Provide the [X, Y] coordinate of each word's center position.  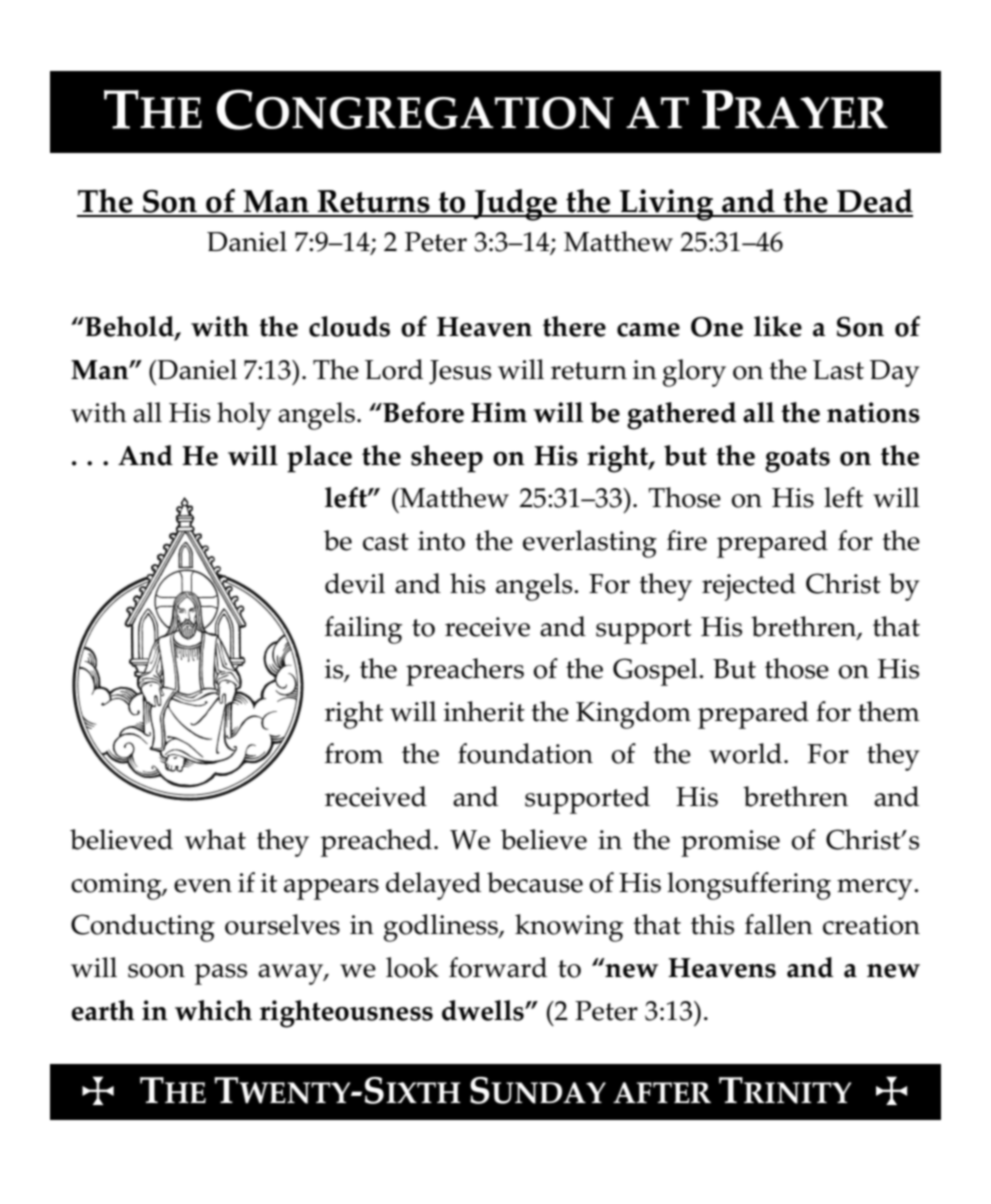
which [213, 1010]
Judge [515, 205]
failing [363, 630]
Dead [874, 202]
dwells [484, 1010]
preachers [465, 672]
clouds [349, 326]
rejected [749, 587]
